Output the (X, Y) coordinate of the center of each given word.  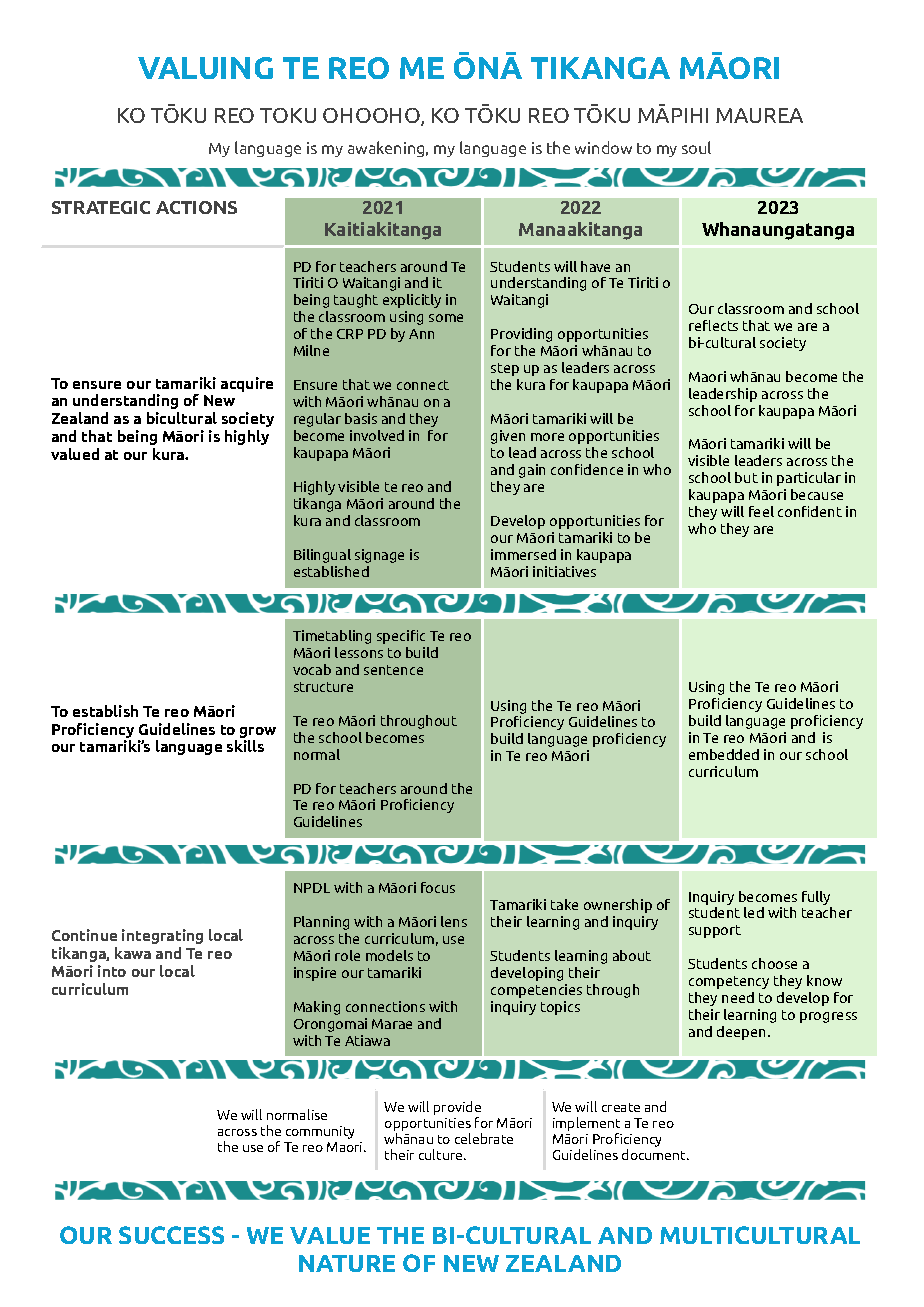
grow (258, 732)
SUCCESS (171, 1235)
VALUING (205, 68)
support (715, 931)
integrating (162, 936)
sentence (393, 670)
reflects (713, 325)
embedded (724, 754)
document (655, 1154)
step (505, 369)
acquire (247, 384)
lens (454, 921)
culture (442, 1154)
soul (696, 147)
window (603, 147)
